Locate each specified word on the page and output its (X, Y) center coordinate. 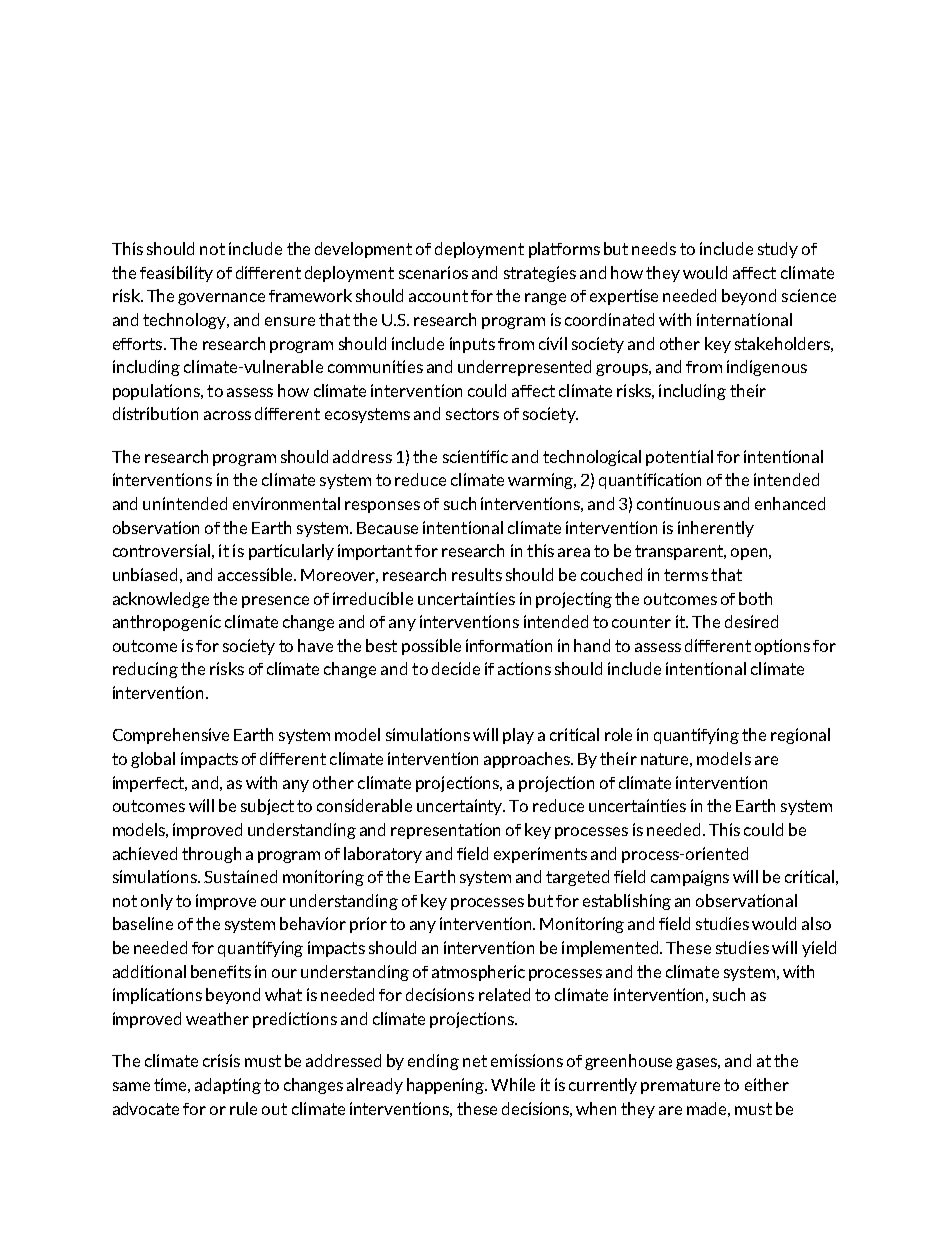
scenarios (433, 272)
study (778, 250)
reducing (145, 670)
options (782, 647)
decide (456, 668)
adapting (228, 1086)
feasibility (176, 274)
